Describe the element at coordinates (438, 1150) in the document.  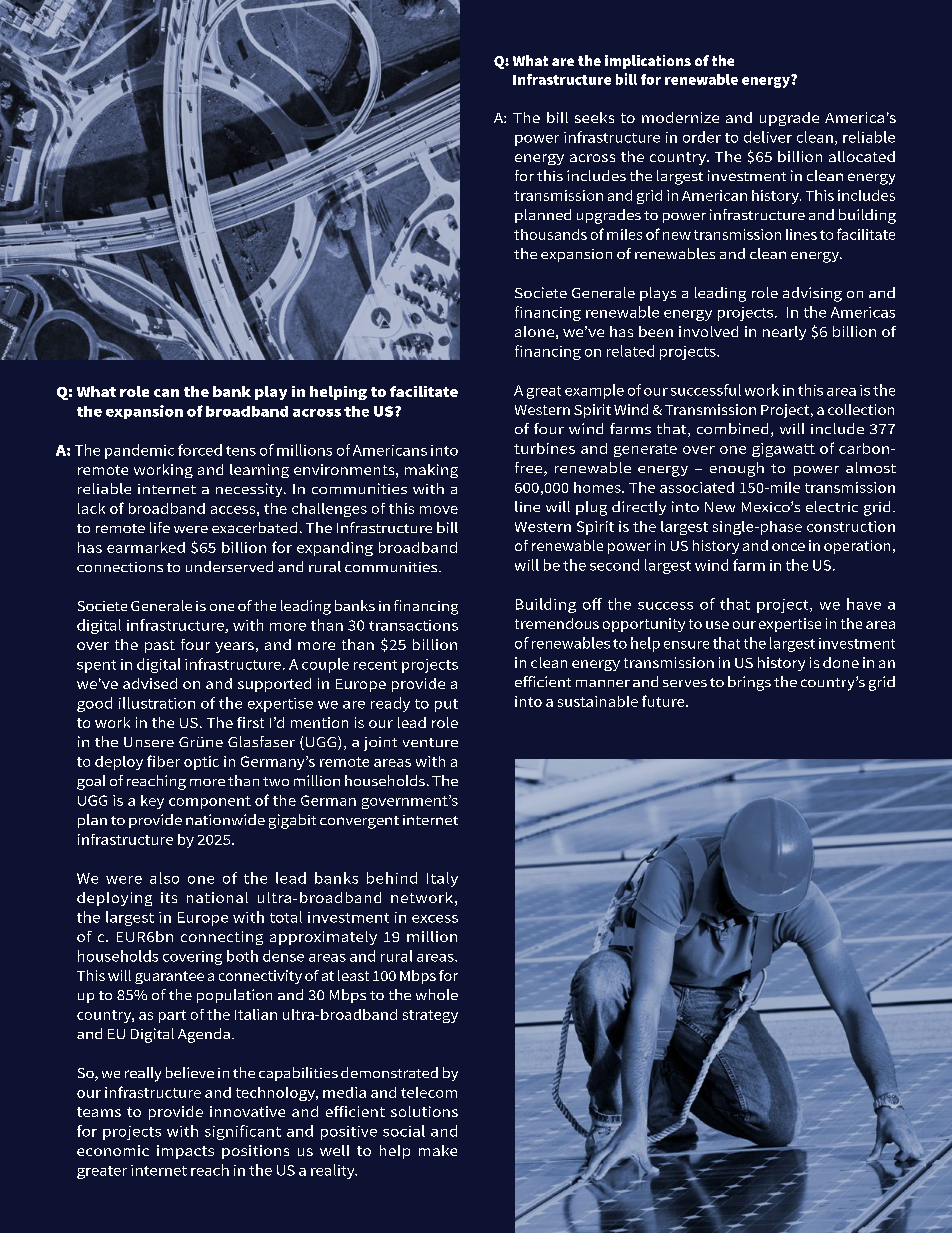
I see `make` at that location.
